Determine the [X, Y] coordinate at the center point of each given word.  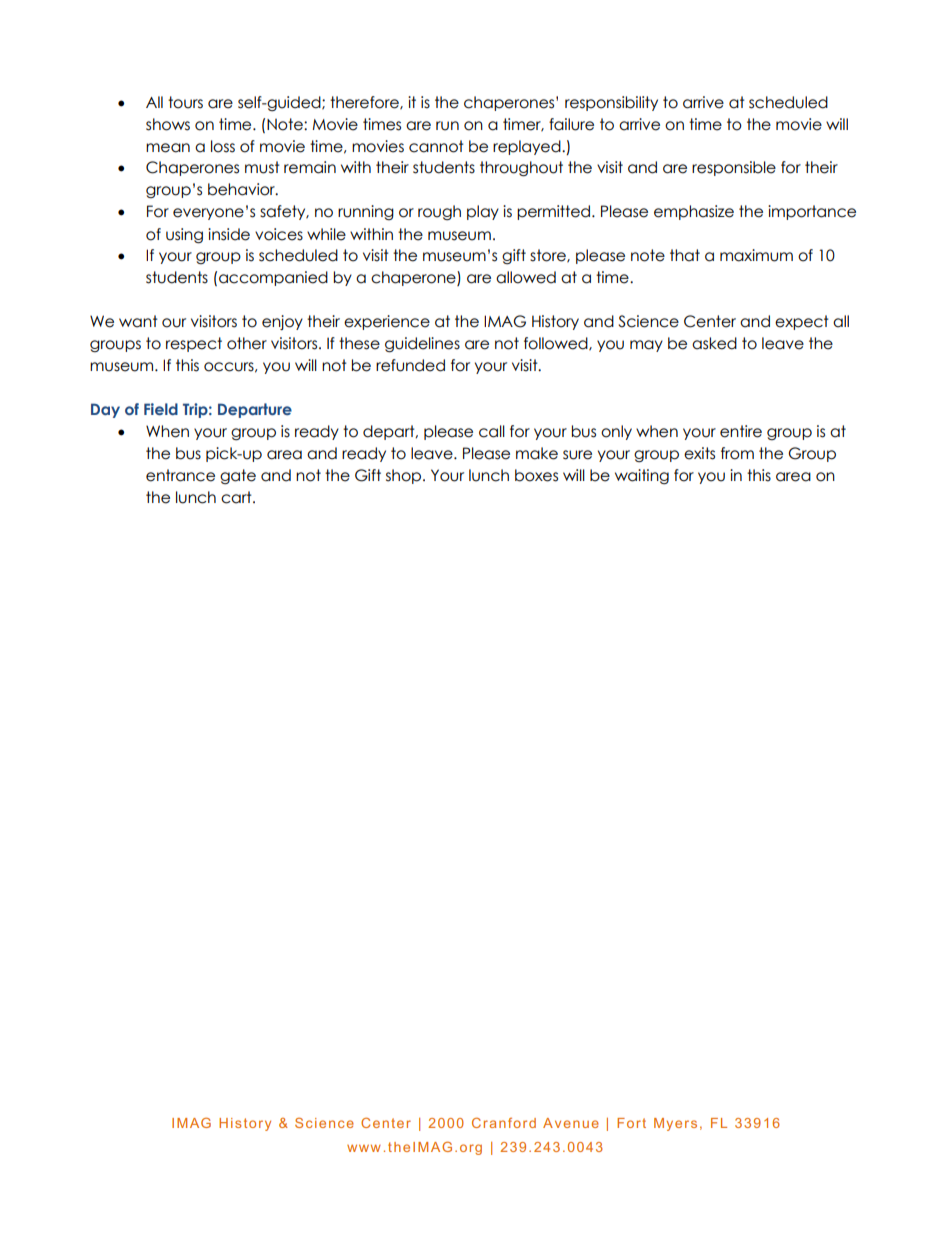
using [184, 236]
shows [168, 124]
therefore [365, 103]
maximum [756, 255]
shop [405, 476]
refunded [410, 365]
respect [194, 344]
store [549, 256]
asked [714, 343]
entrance [180, 475]
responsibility [611, 103]
